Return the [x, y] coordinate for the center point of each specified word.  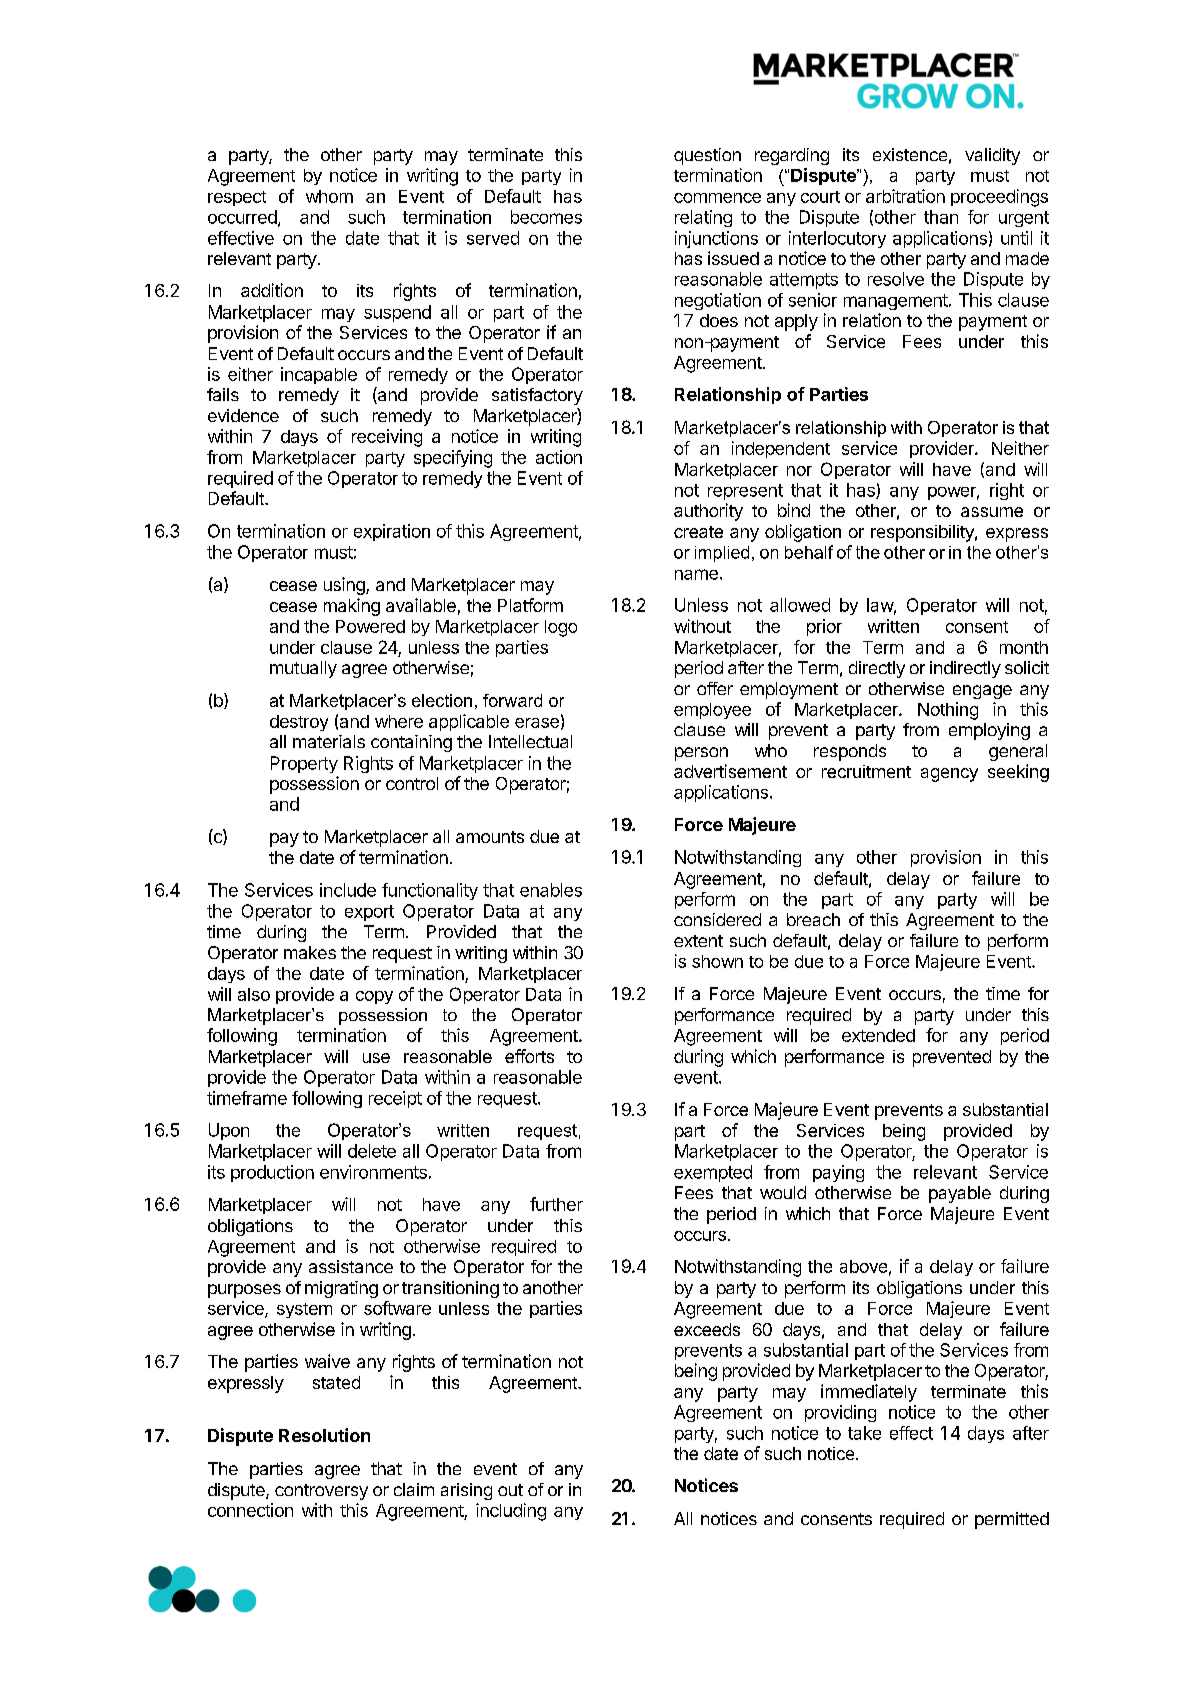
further [556, 1204]
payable [960, 1194]
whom [329, 196]
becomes [546, 217]
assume [992, 512]
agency [949, 775]
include [348, 890]
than [941, 217]
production [272, 1173]
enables [551, 890]
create [698, 532]
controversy [321, 1492]
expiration [392, 532]
